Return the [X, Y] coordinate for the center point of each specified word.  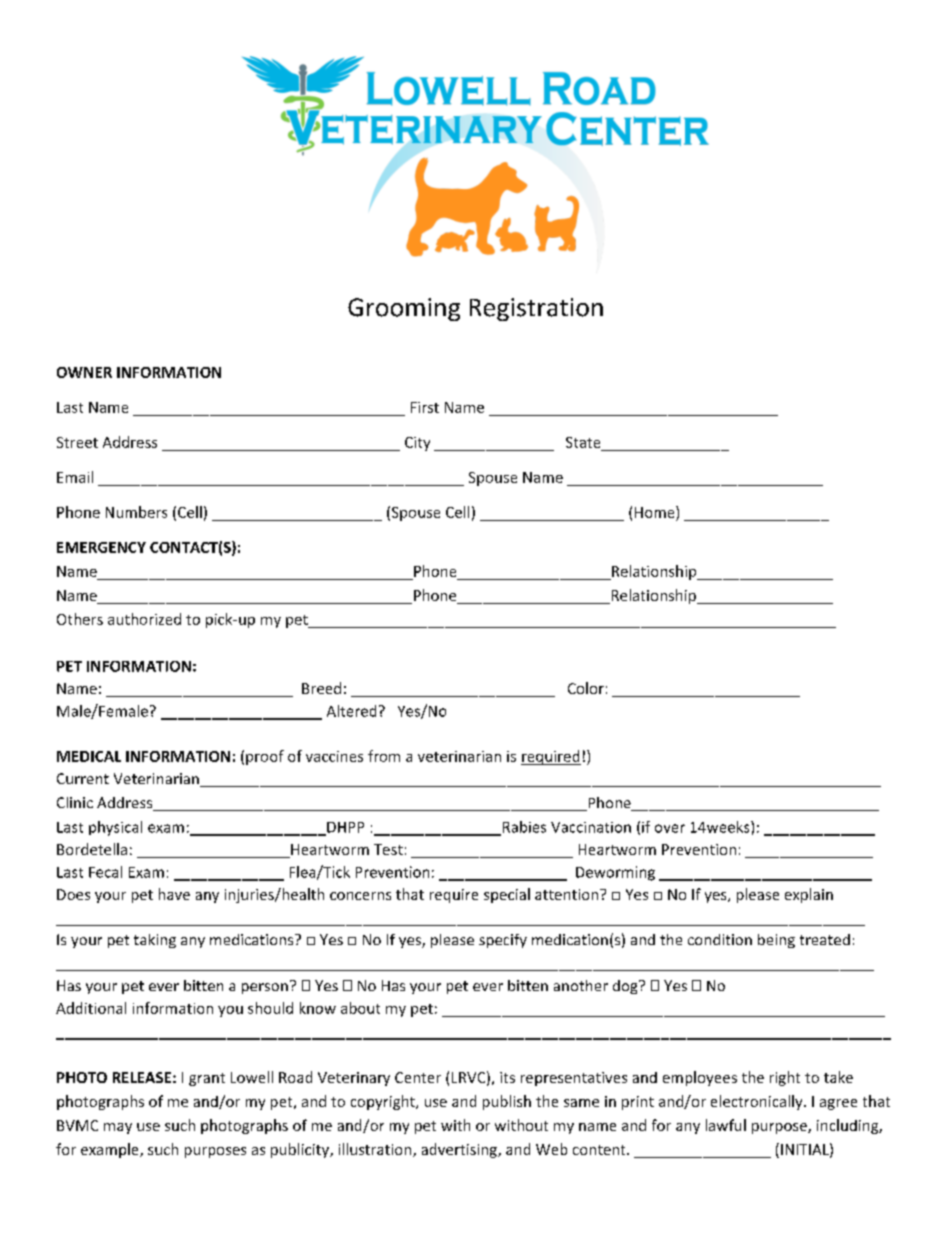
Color [586, 688]
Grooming [404, 309]
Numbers [136, 512]
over [670, 828]
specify [503, 941]
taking [155, 941]
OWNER [84, 372]
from [384, 756]
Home [656, 512]
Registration [536, 309]
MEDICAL [89, 756]
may [118, 1128]
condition [720, 939]
